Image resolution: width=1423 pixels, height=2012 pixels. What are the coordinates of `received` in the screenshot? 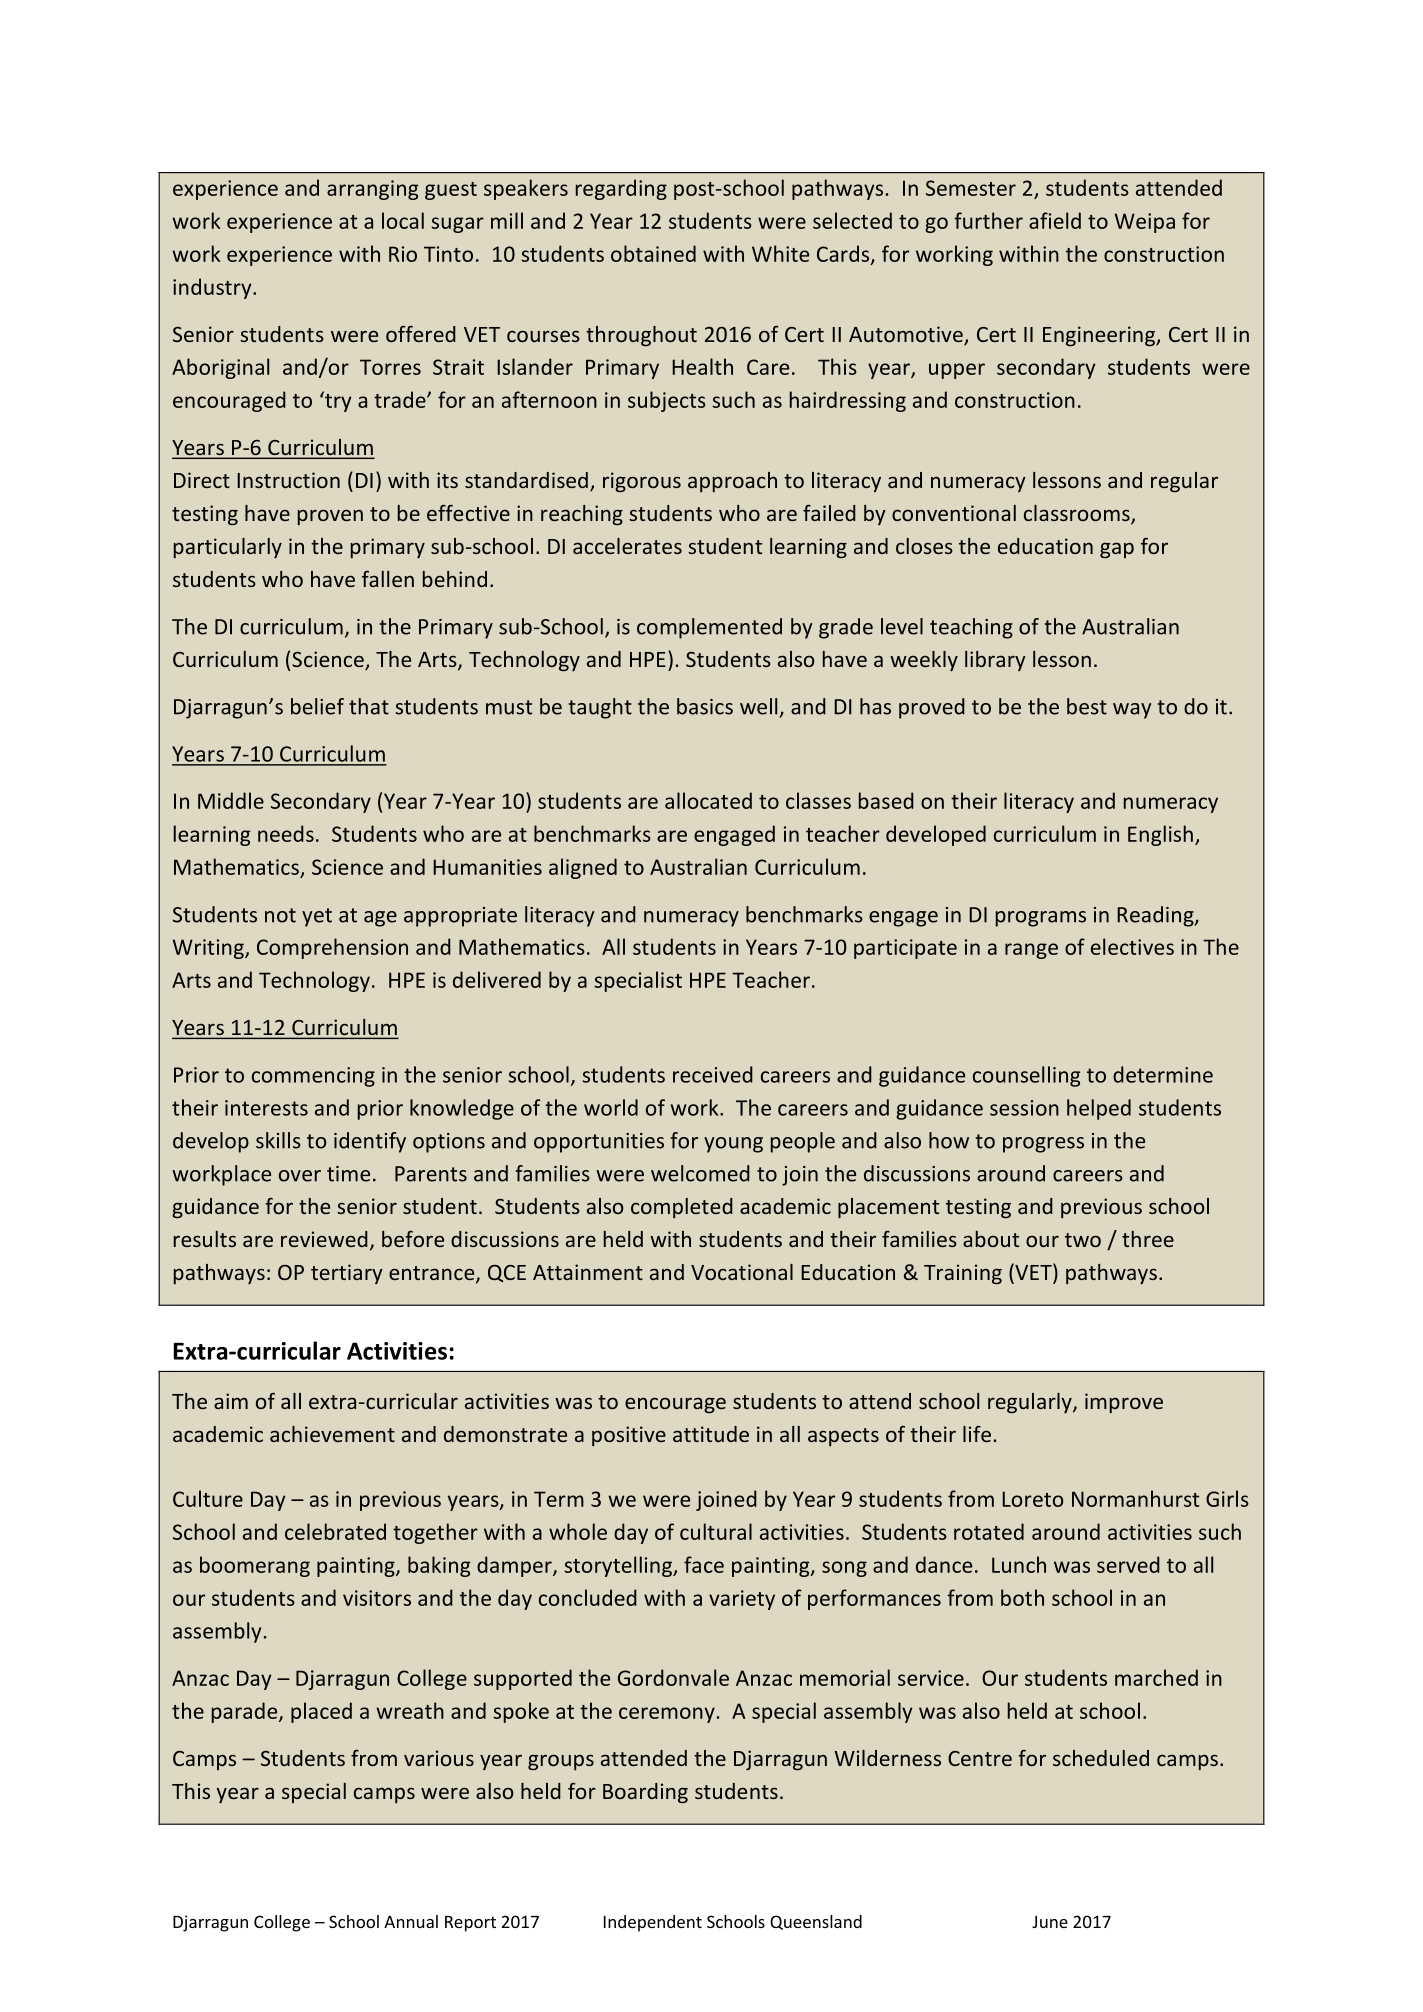 It's located at (713, 1074).
